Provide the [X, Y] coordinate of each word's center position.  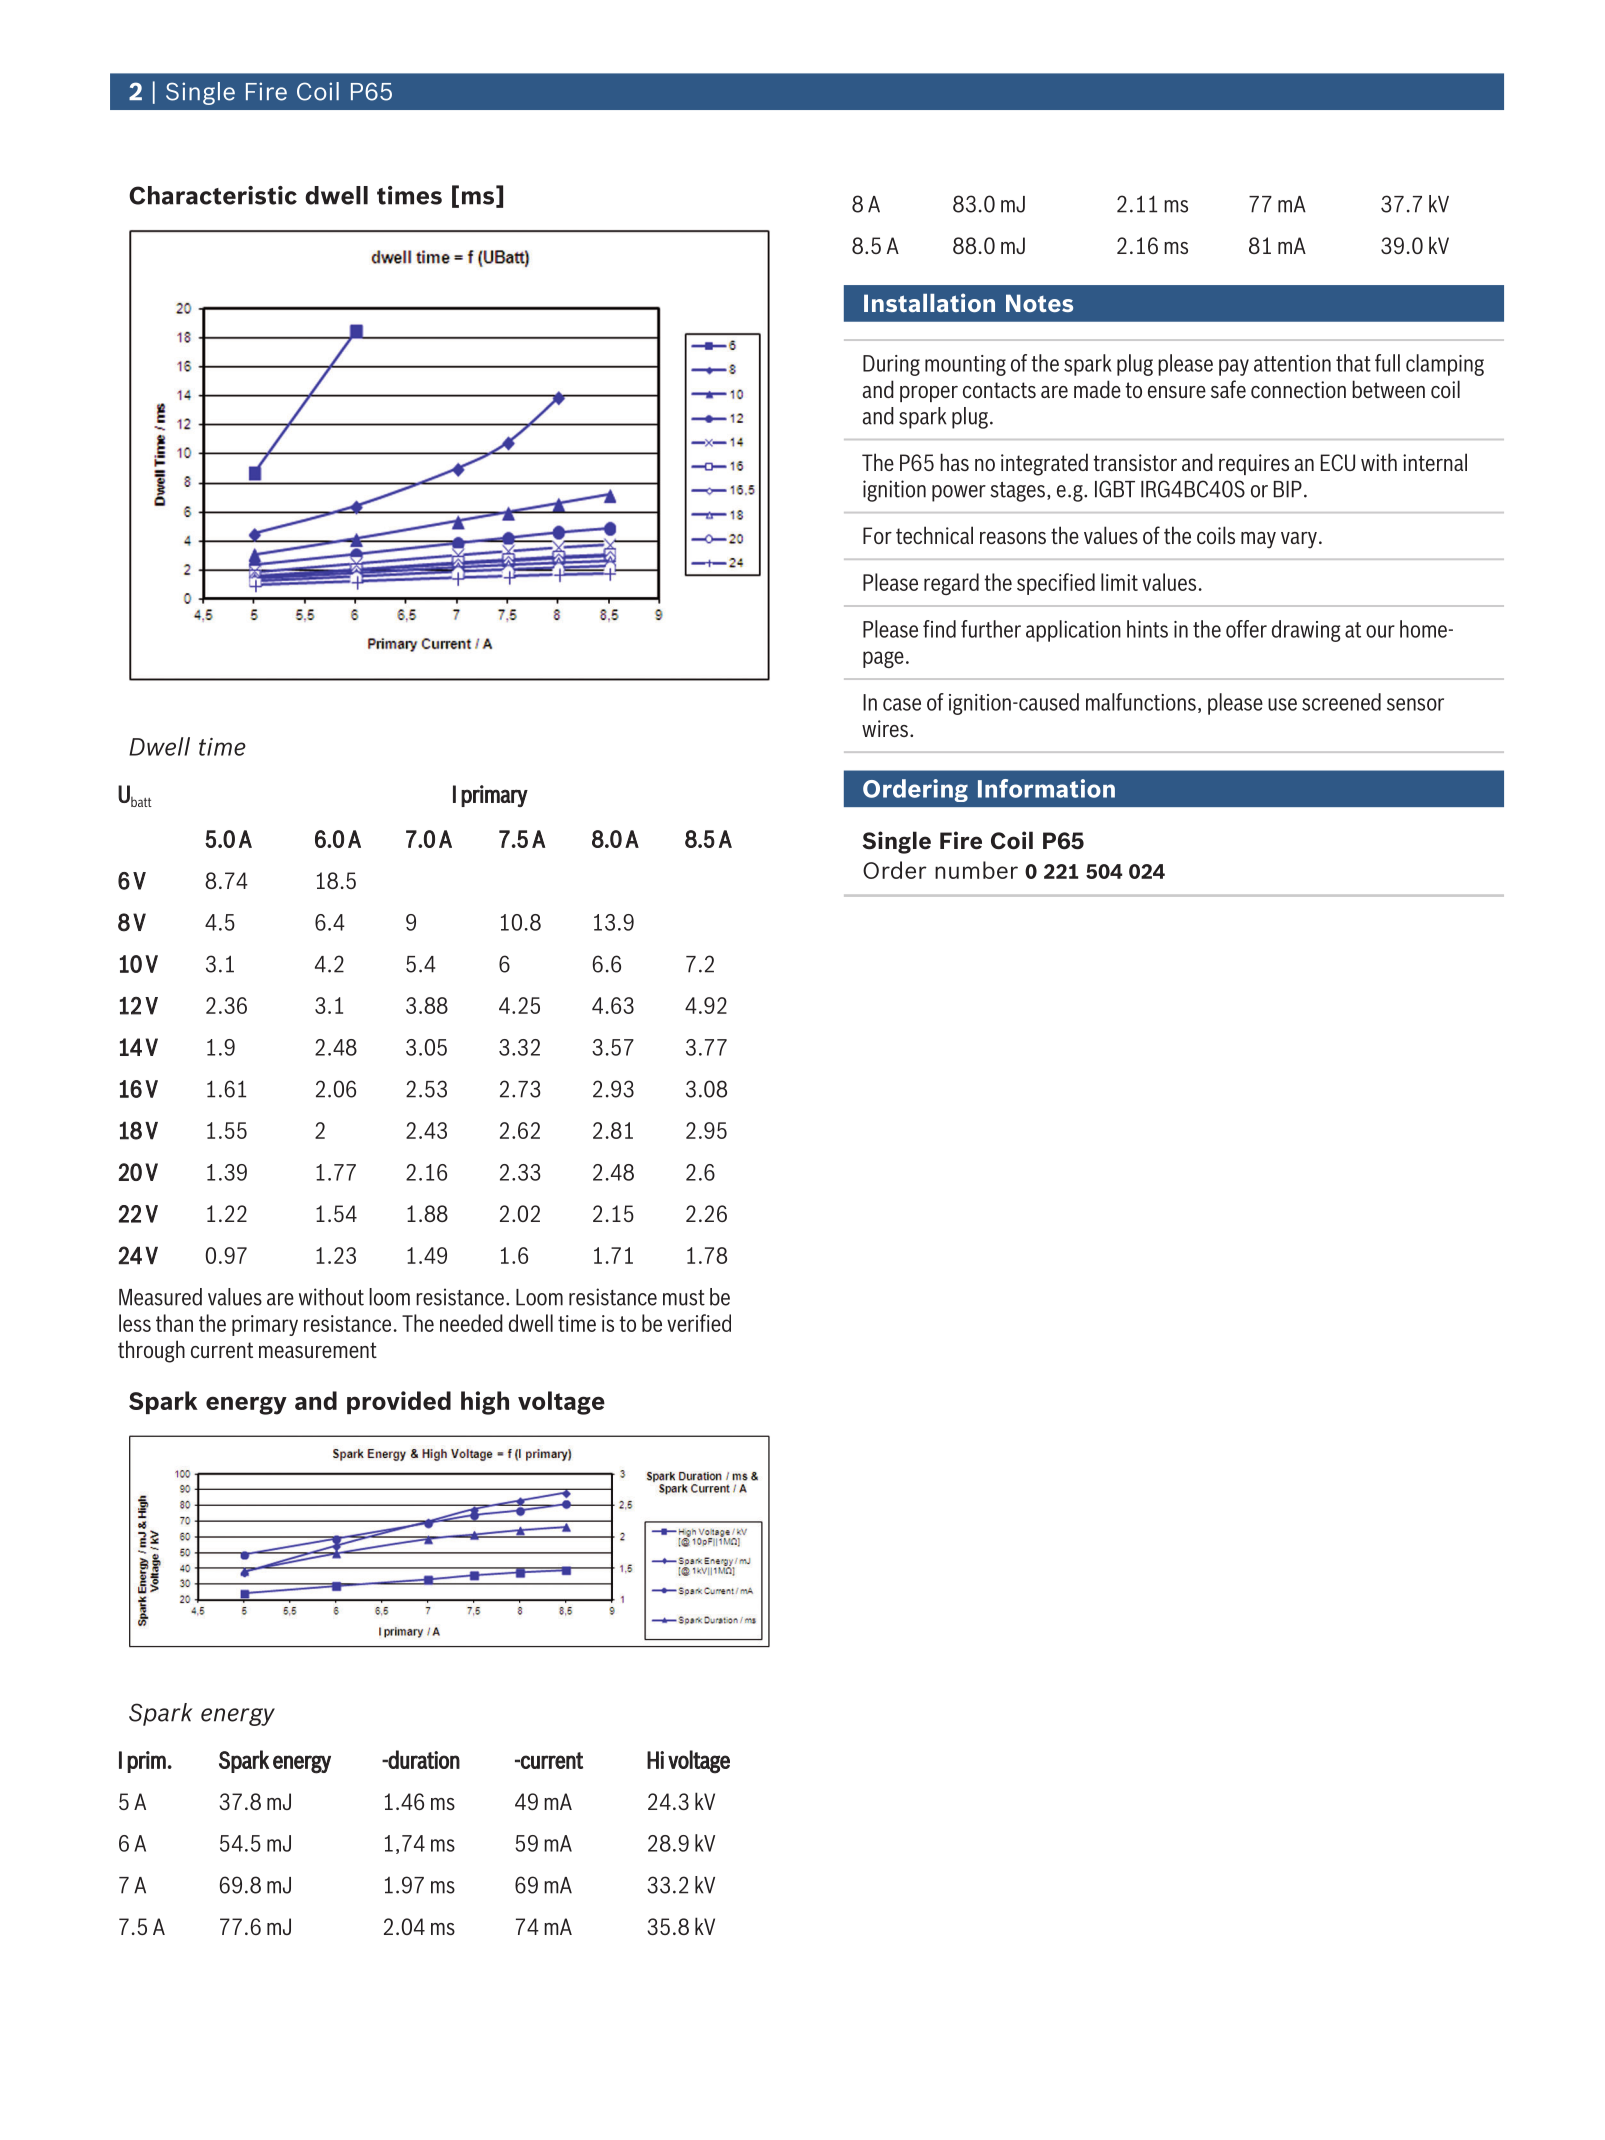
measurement [318, 1350]
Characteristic [213, 195]
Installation [929, 302]
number [976, 870]
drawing [1306, 631]
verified [699, 1323]
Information [1046, 788]
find [939, 629]
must [684, 1298]
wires [885, 728]
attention [1292, 363]
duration [423, 1759]
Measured [160, 1297]
